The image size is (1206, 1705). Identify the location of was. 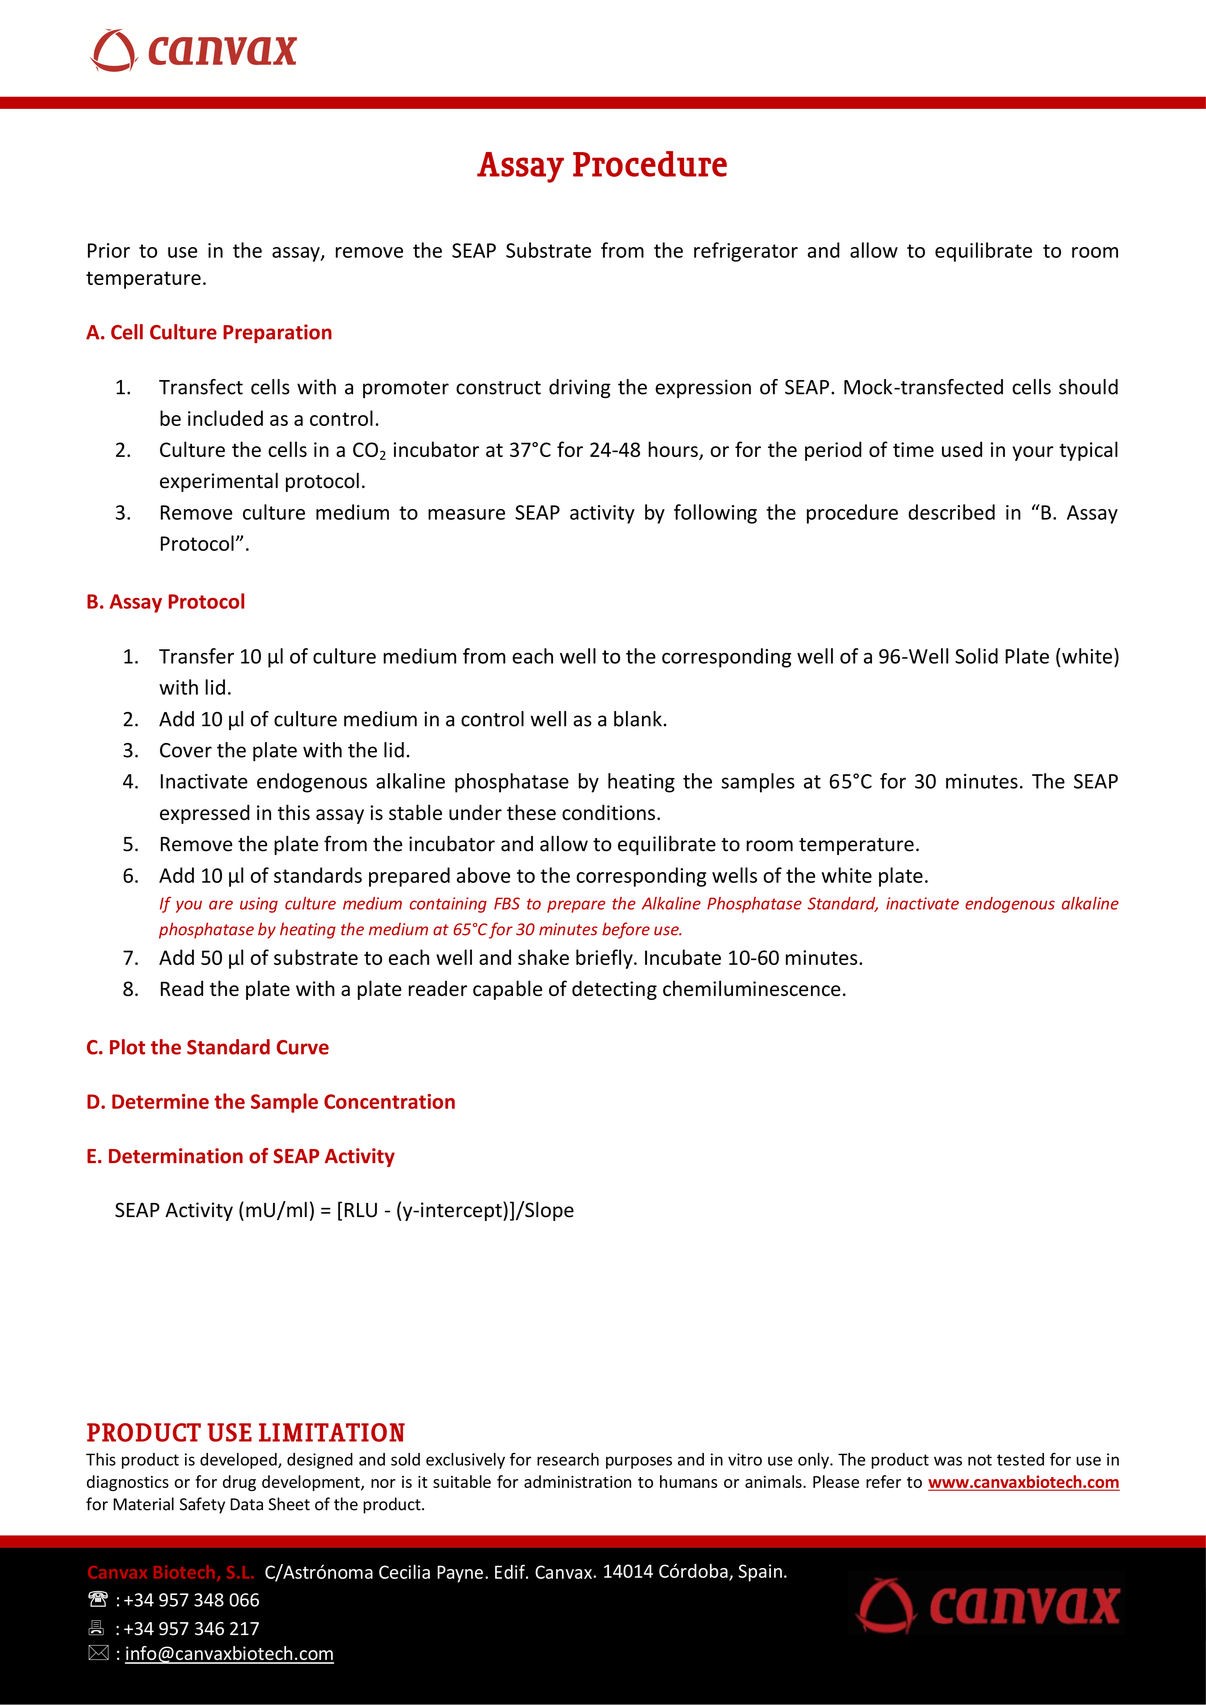
(948, 1461).
